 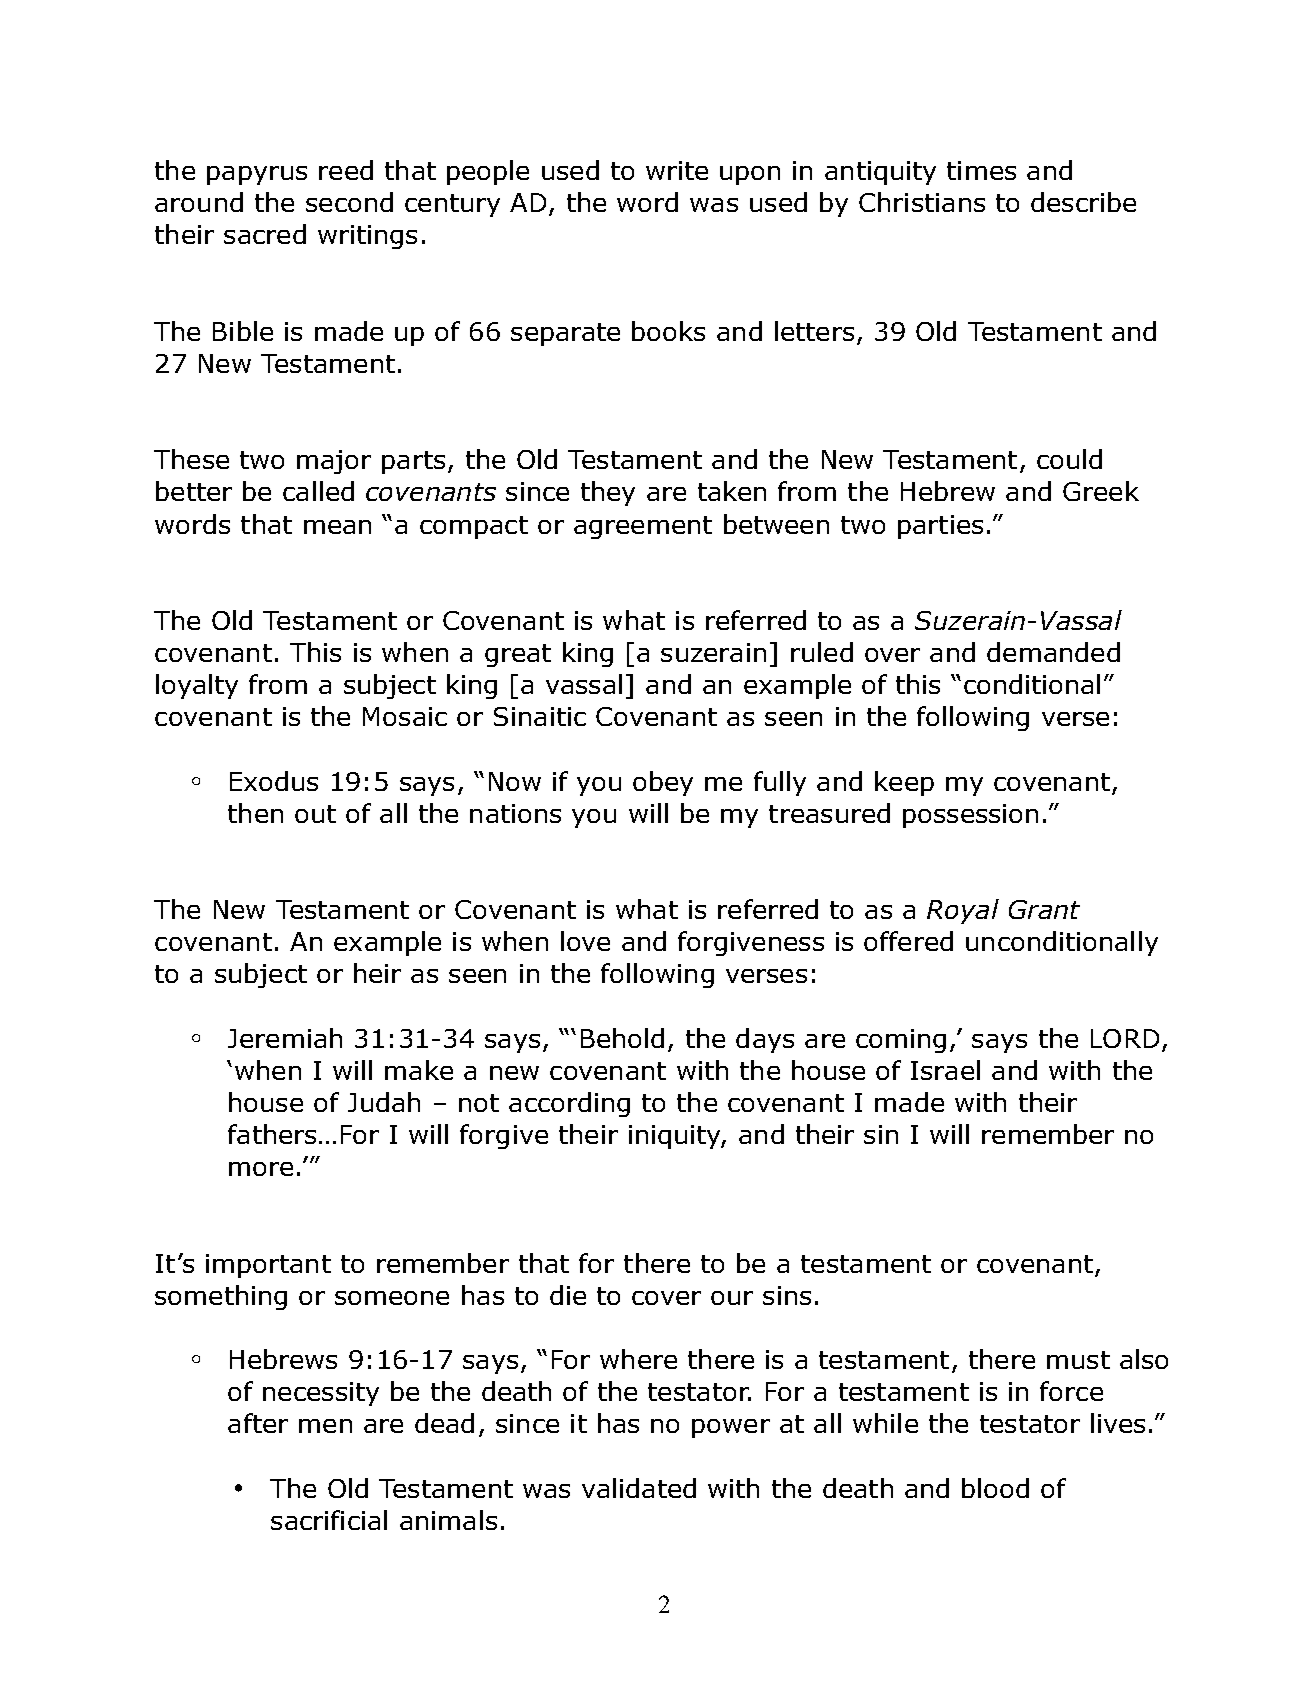 What do you see at coordinates (995, 1488) in the screenshot?
I see `blood` at bounding box center [995, 1488].
